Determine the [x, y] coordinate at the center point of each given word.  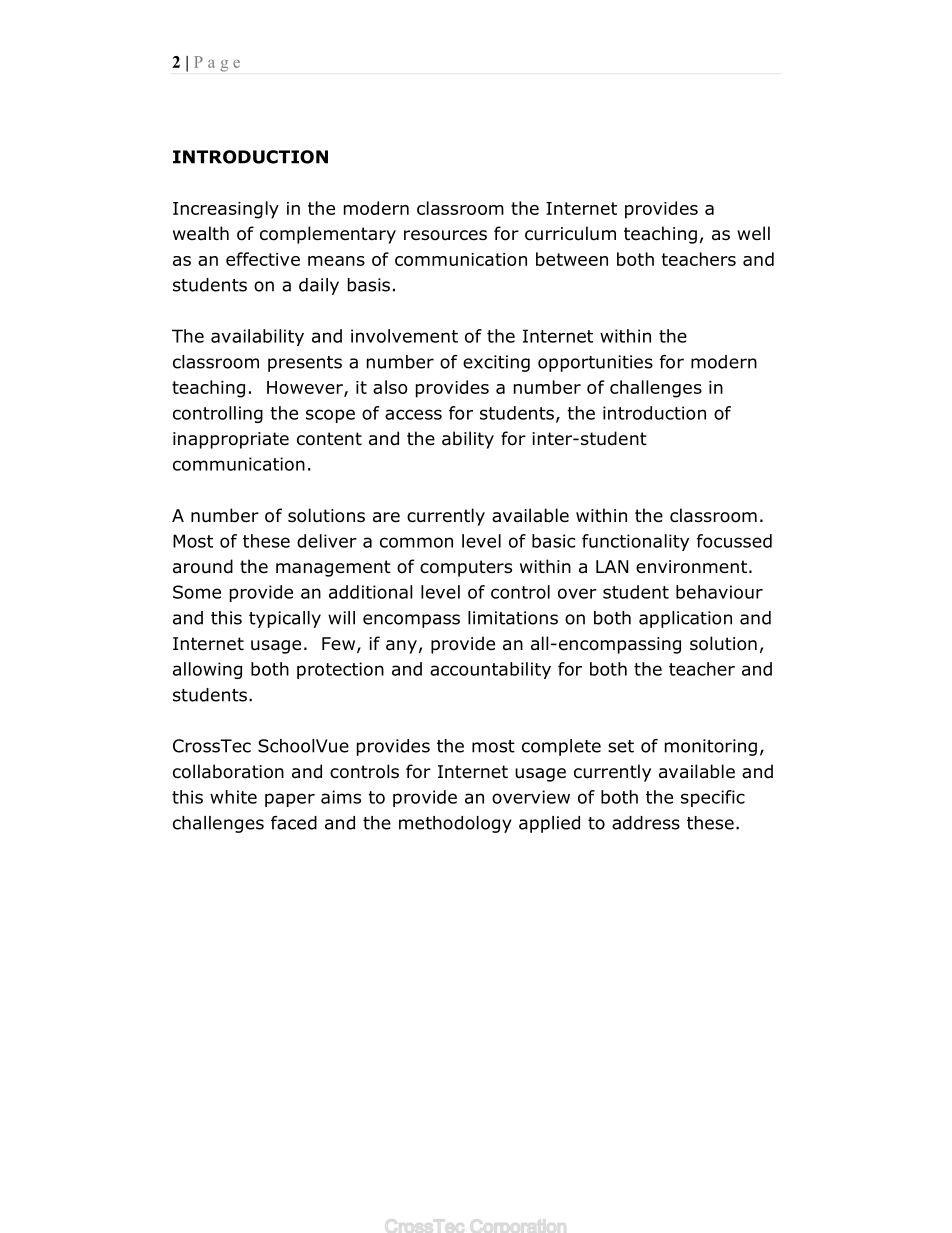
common [416, 542]
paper [290, 800]
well [753, 233]
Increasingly [226, 210]
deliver [327, 541]
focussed [734, 541]
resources [445, 235]
